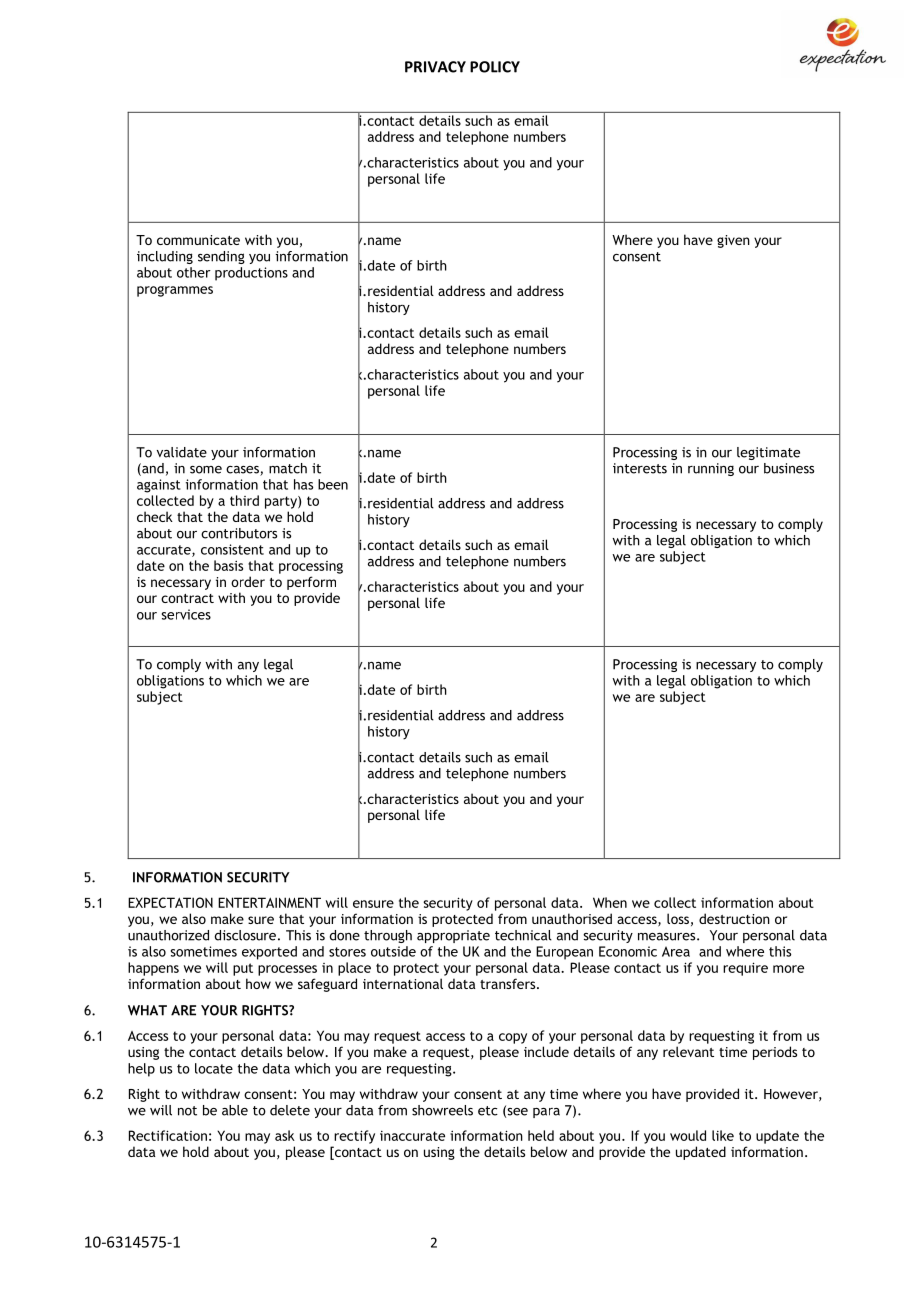 Image resolution: width=924 pixels, height=1308 pixels. I want to click on able, so click(235, 1110).
